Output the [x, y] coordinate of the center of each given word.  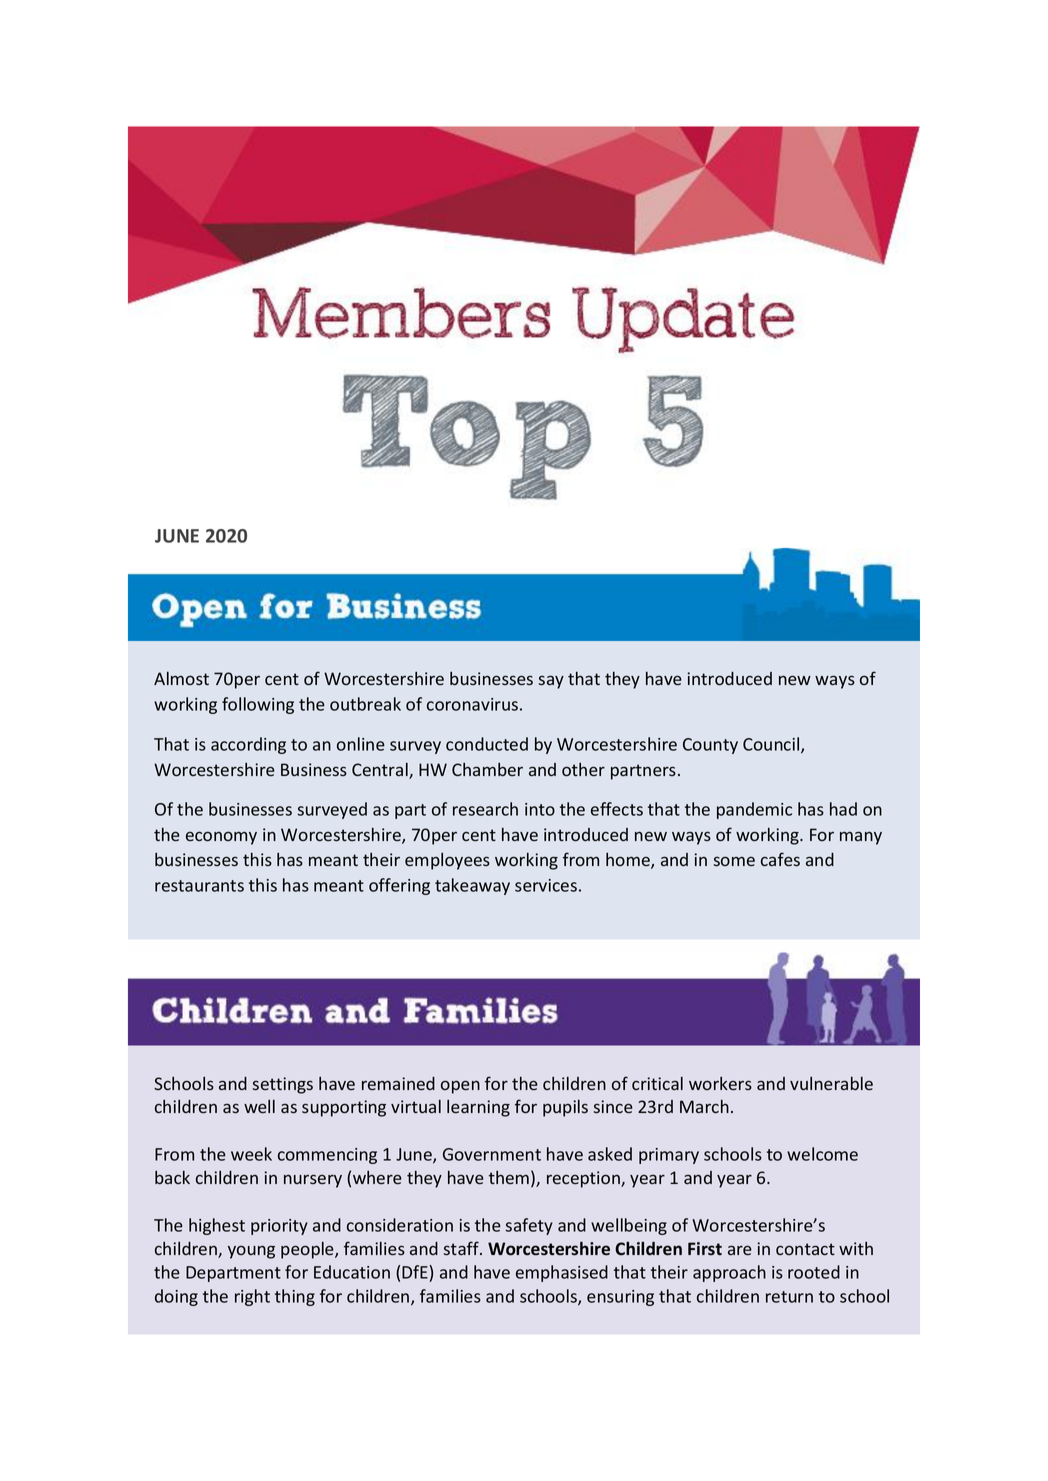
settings [282, 1085]
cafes [780, 859]
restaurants [199, 886]
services [546, 885]
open [460, 1087]
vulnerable [831, 1083]
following [258, 705]
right [252, 1297]
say [551, 682]
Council [772, 745]
